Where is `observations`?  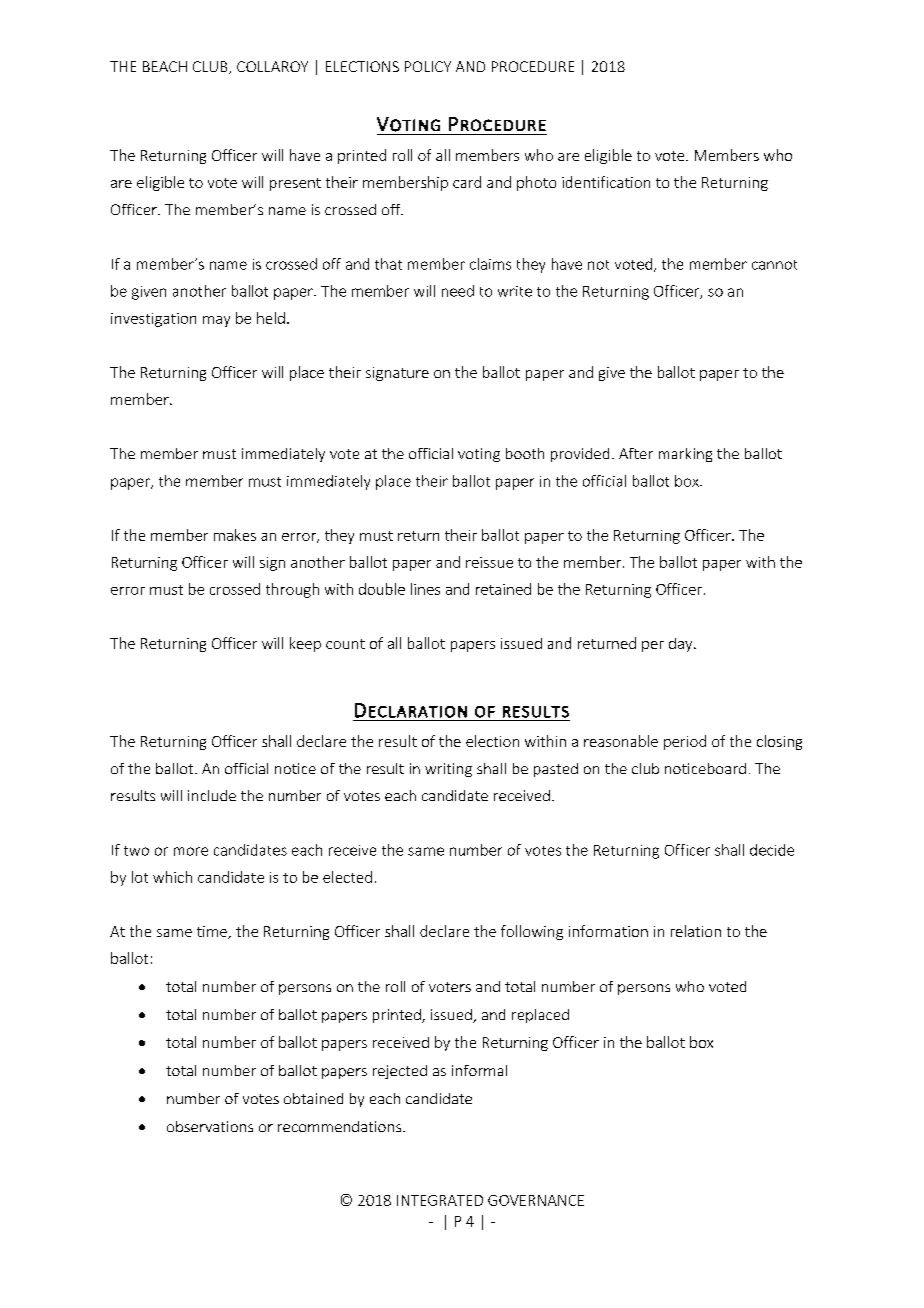
observations is located at coordinates (210, 1126).
